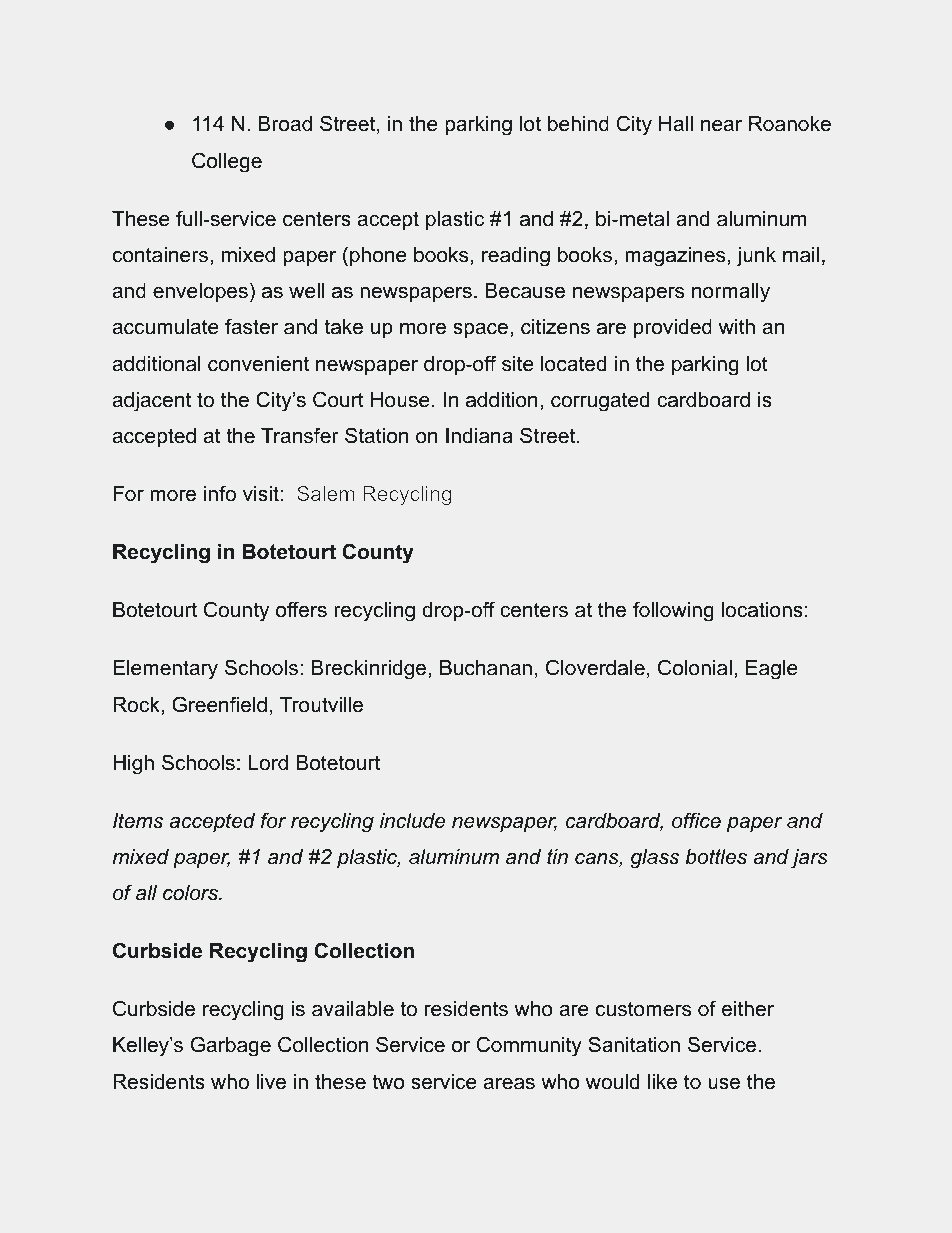  Describe the element at coordinates (748, 1009) in the image. I see `either` at that location.
